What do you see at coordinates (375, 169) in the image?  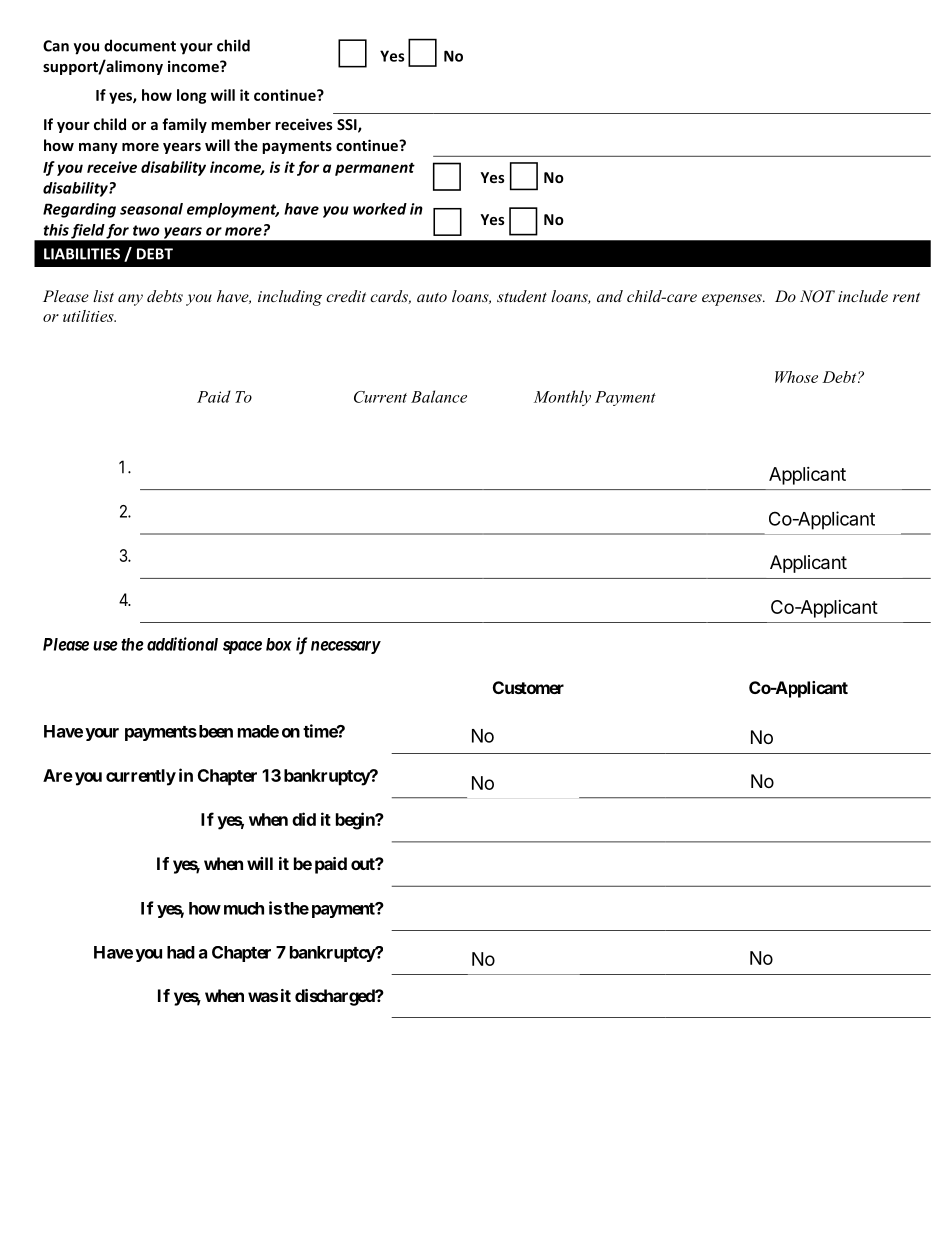 I see `permanent` at bounding box center [375, 169].
